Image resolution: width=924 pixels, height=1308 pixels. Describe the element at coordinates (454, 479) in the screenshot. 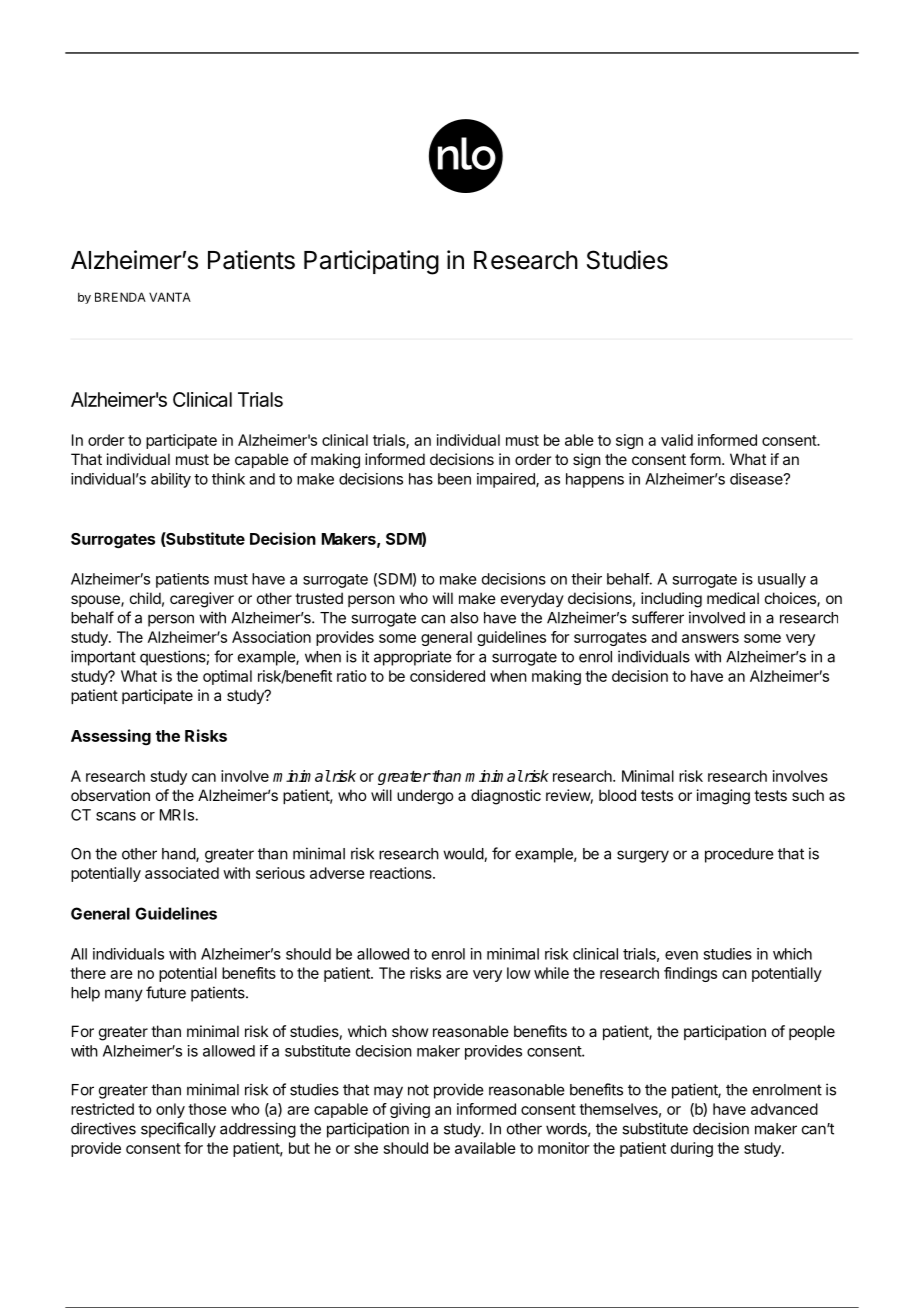

I see `been` at that location.
